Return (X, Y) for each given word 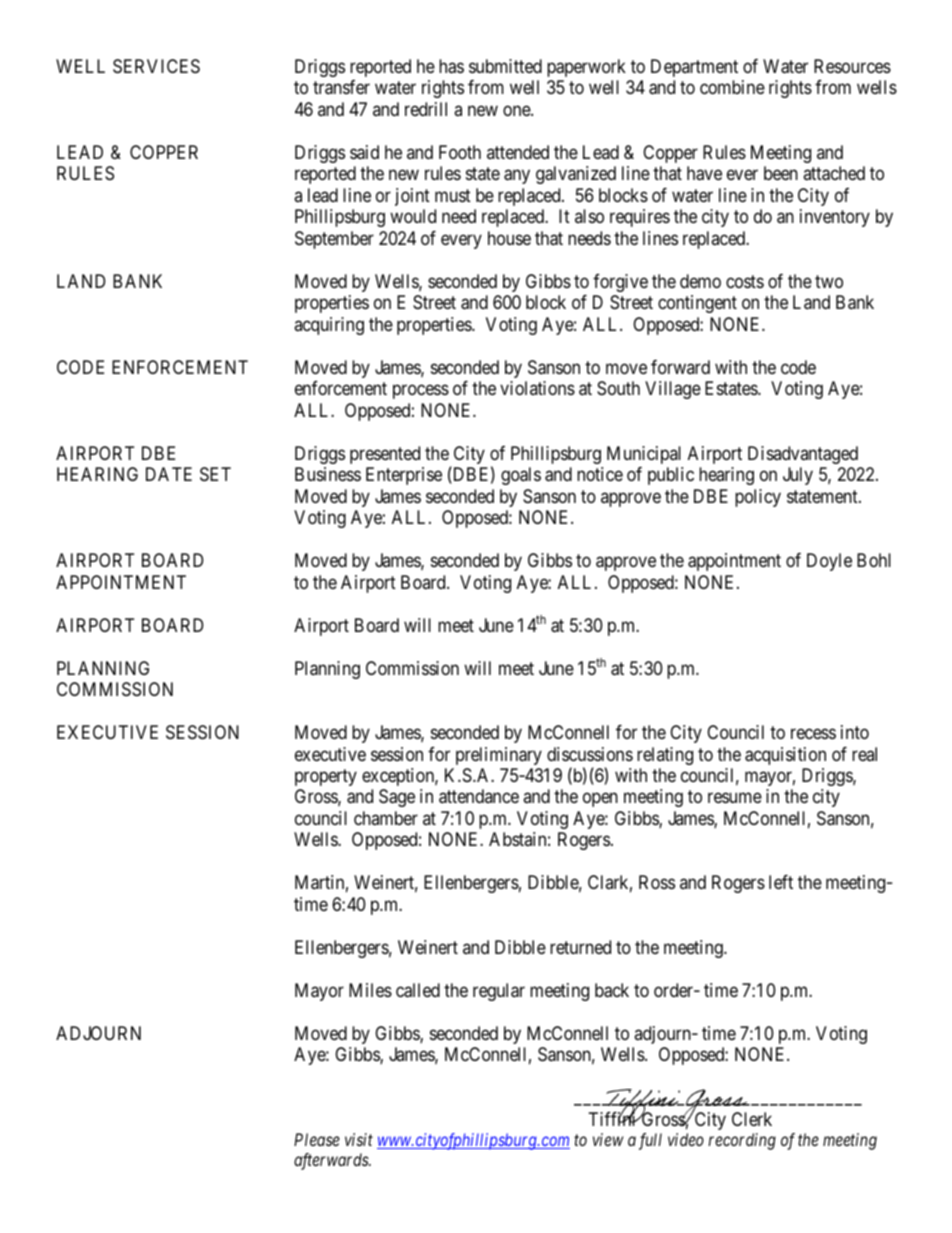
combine (732, 87)
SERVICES (156, 66)
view (608, 1139)
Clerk (752, 1119)
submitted (505, 66)
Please (317, 1139)
